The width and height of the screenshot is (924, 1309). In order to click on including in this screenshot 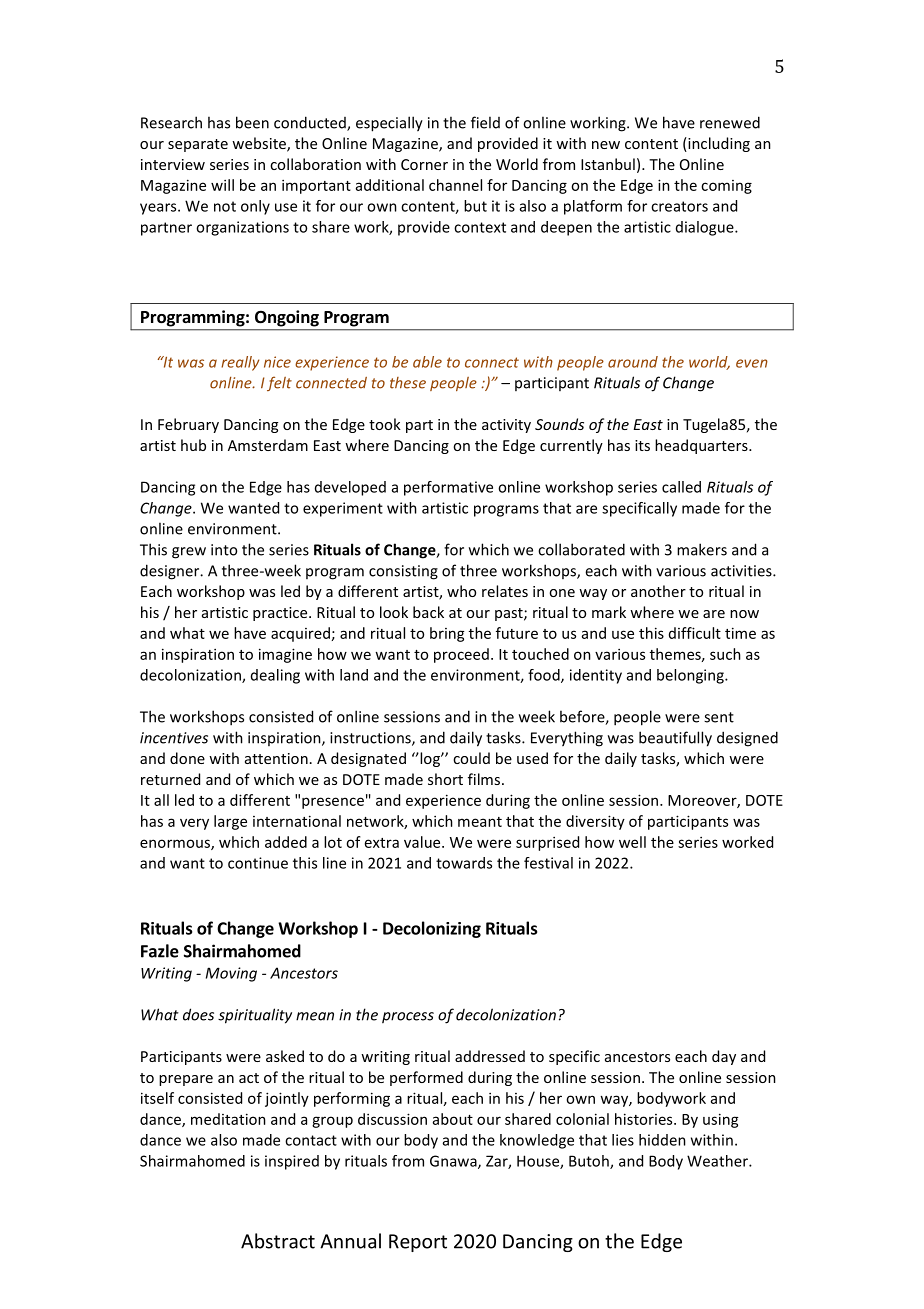, I will do `click(718, 144)`.
